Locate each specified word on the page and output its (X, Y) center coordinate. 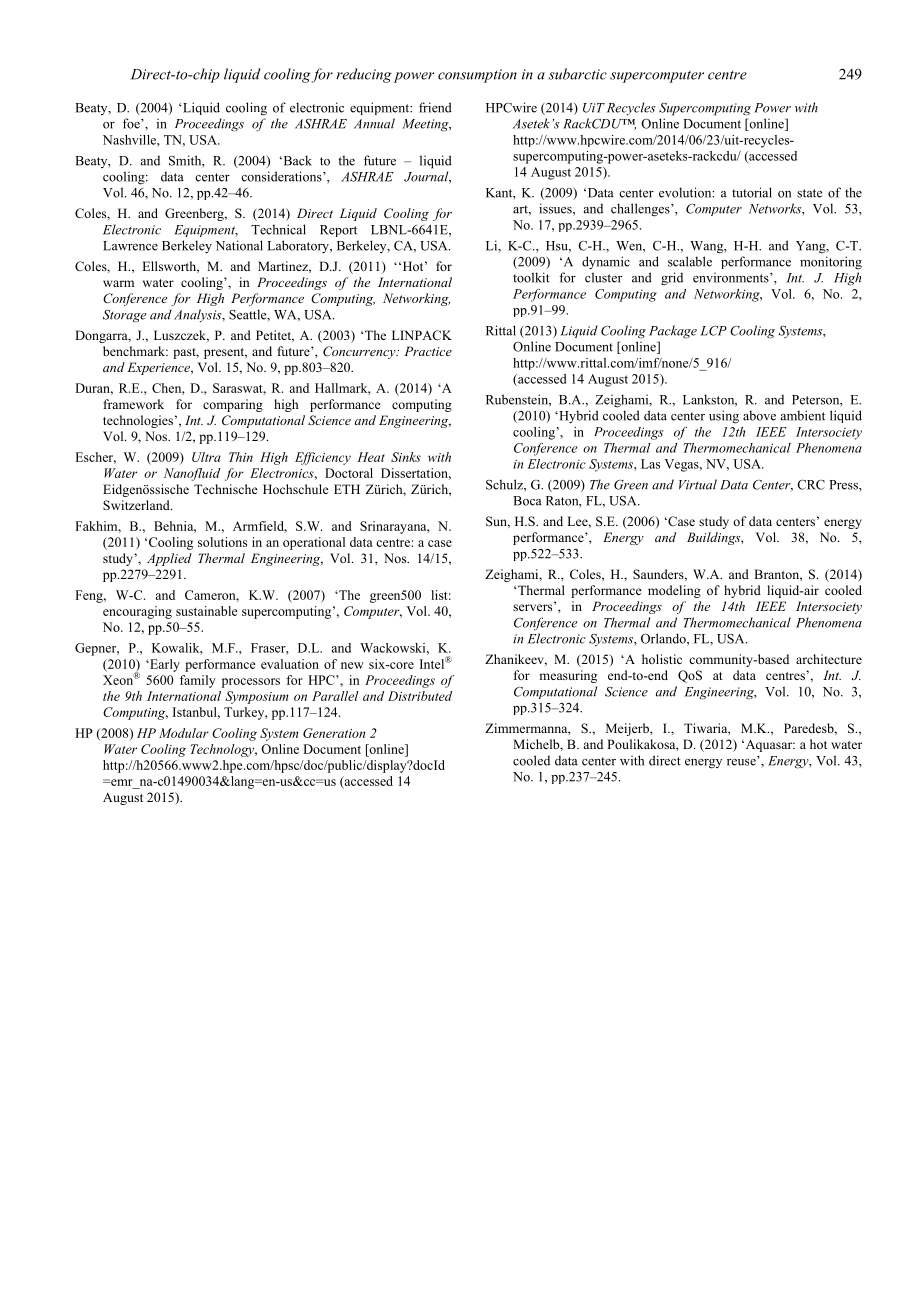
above (759, 415)
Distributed (420, 696)
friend (435, 107)
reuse (742, 761)
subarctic (577, 74)
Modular (184, 733)
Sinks (406, 457)
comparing (233, 405)
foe (132, 123)
